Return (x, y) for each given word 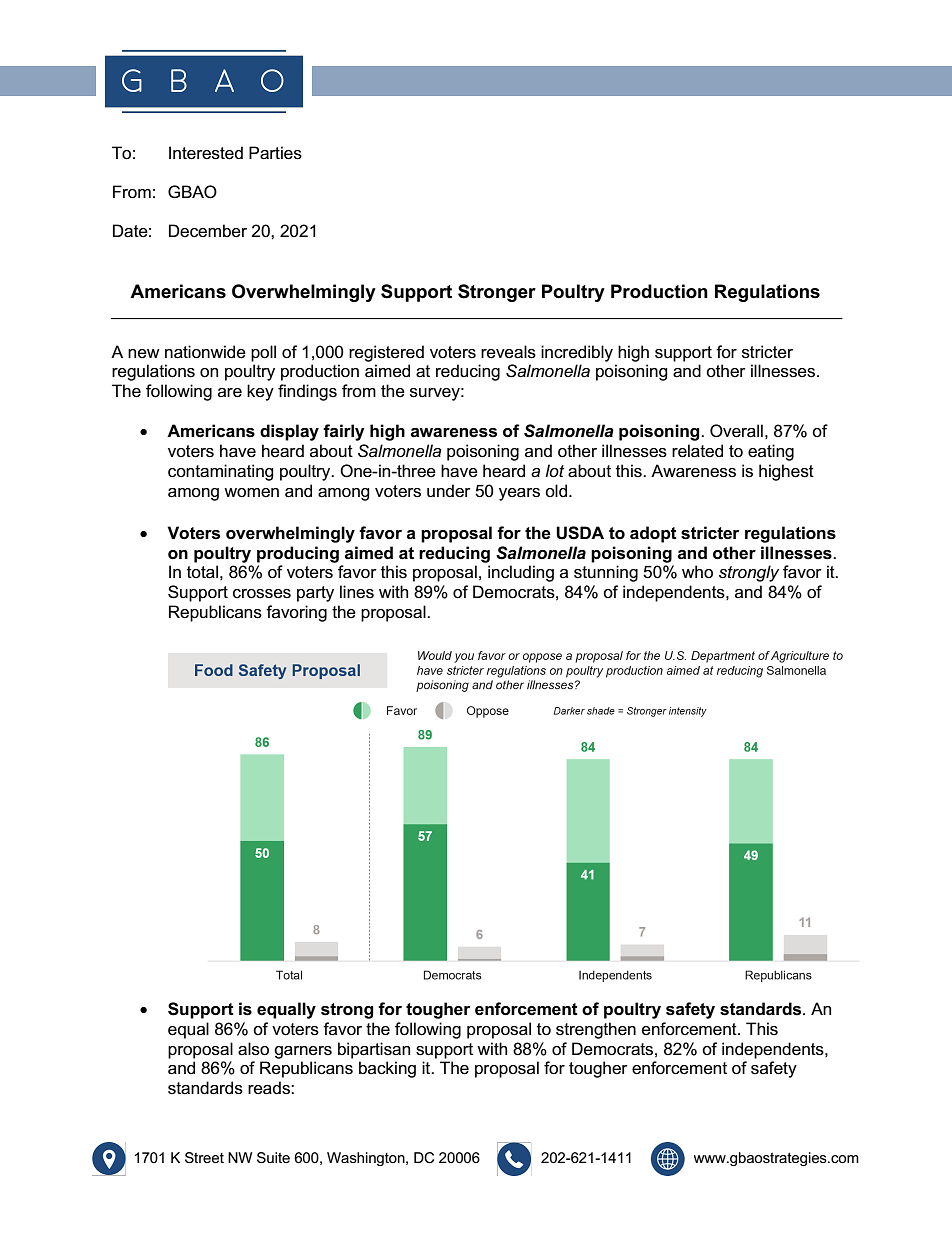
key (260, 392)
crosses (262, 594)
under (449, 491)
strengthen (596, 1030)
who (697, 572)
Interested (206, 153)
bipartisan (374, 1050)
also (253, 1049)
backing (387, 1069)
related (697, 451)
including (521, 573)
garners (303, 1052)
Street (204, 1158)
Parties (275, 153)
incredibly (577, 353)
